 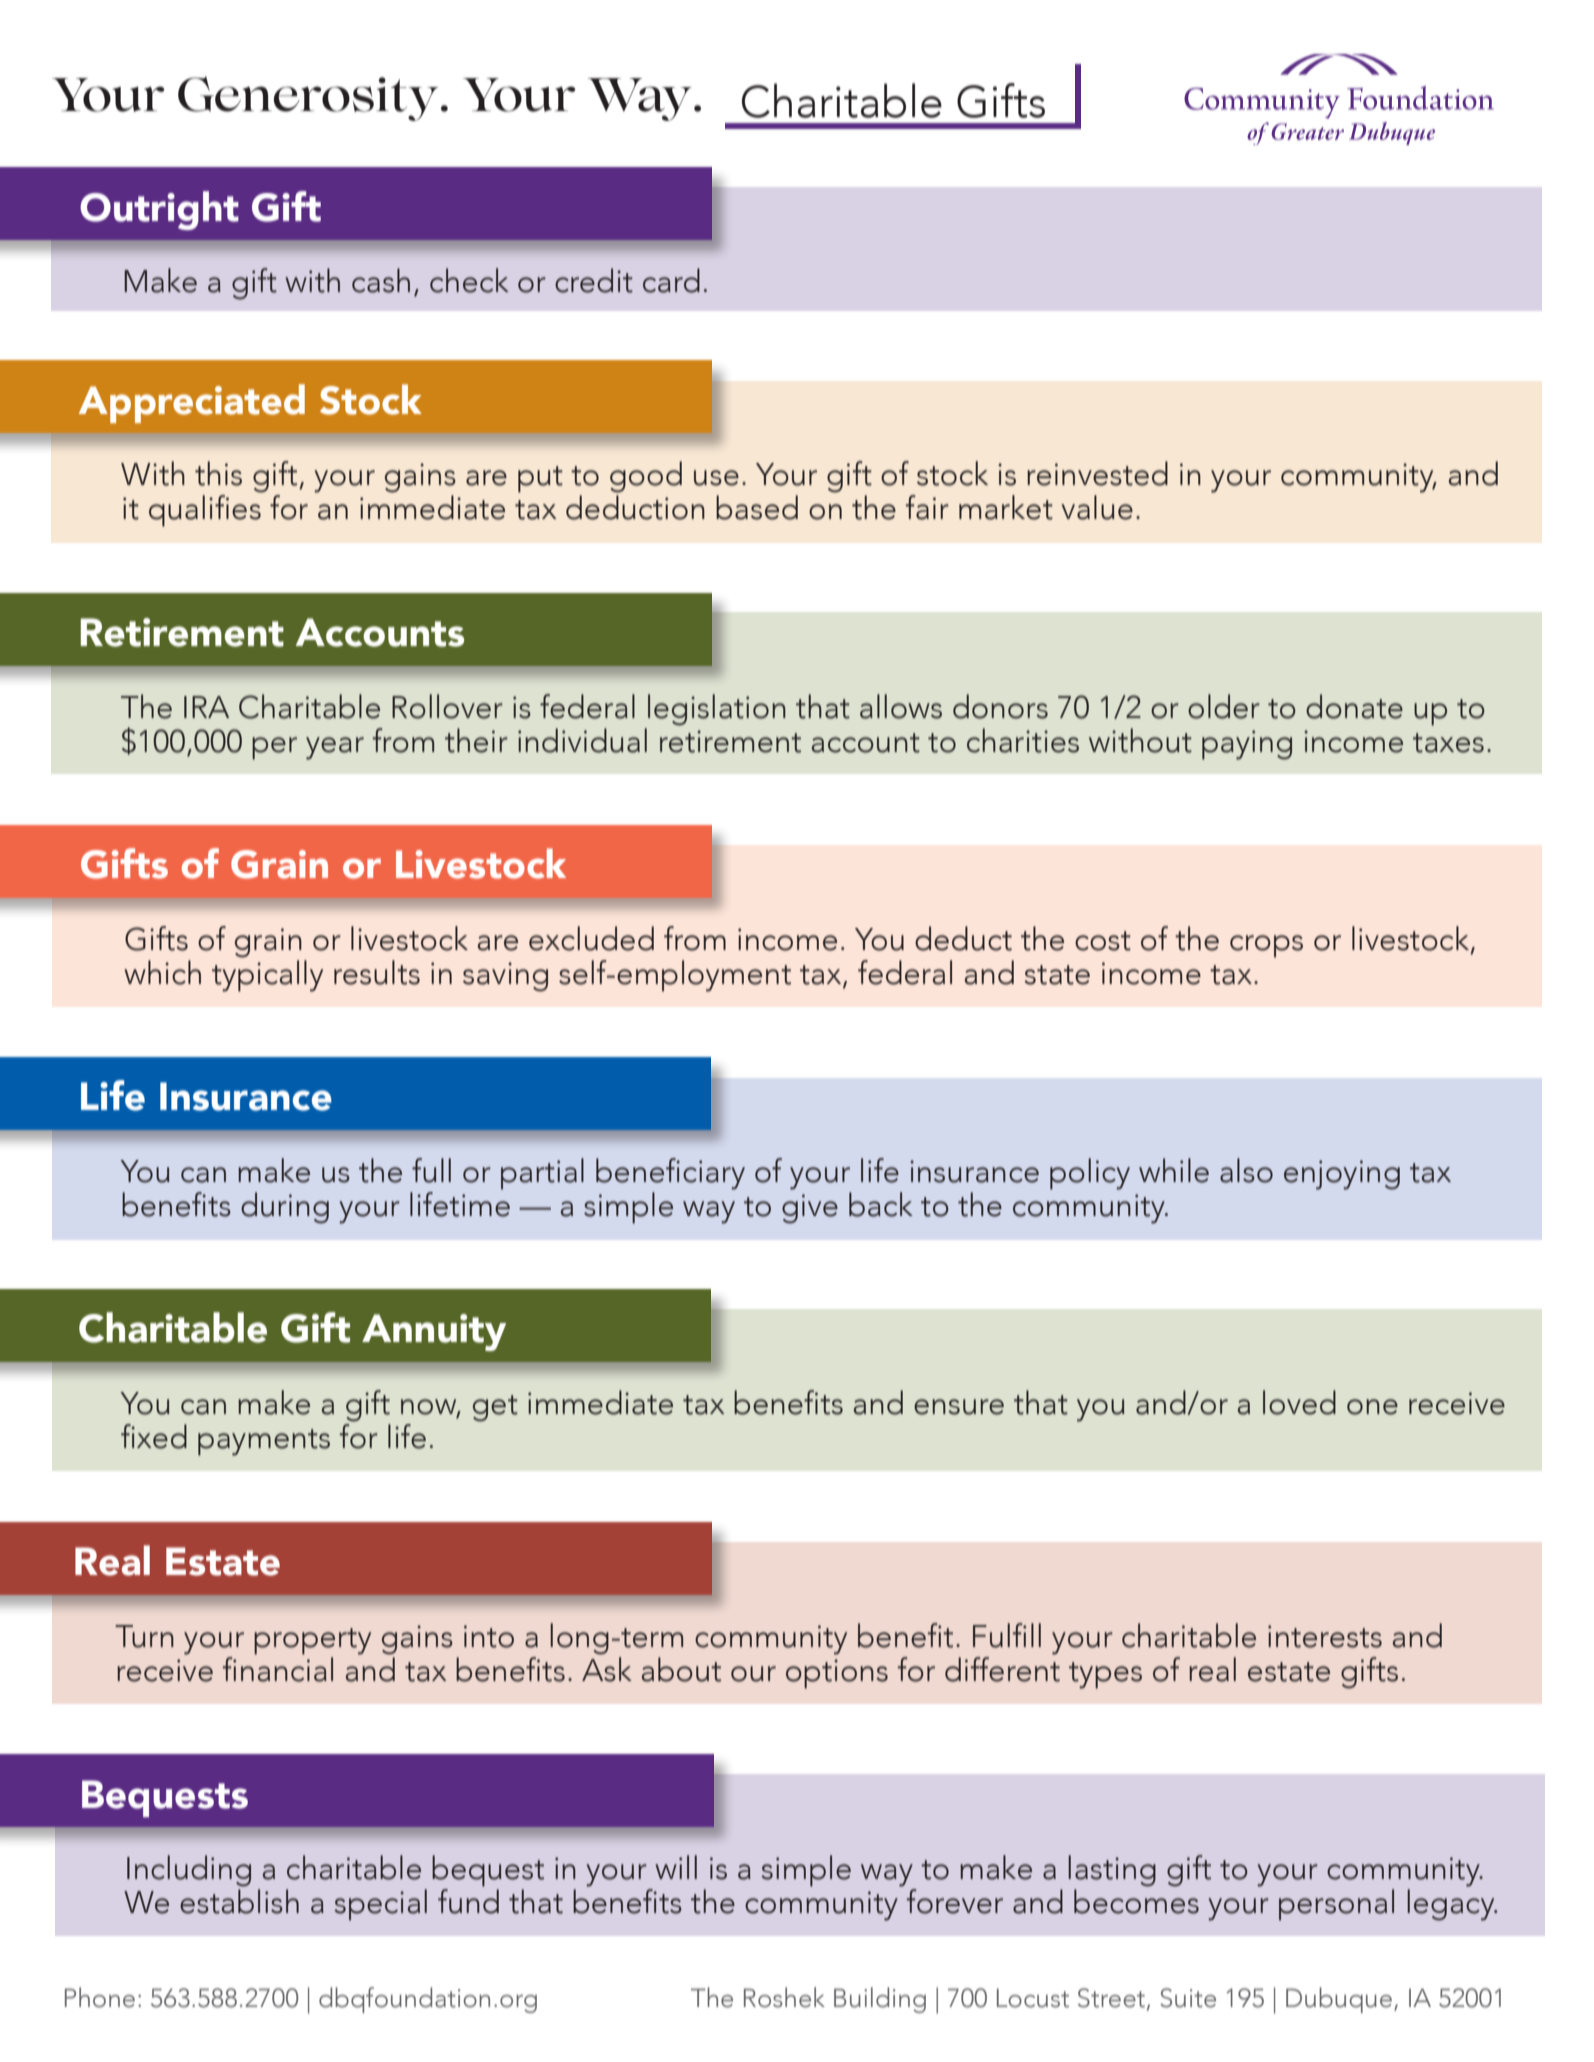 I want to click on card, so click(x=671, y=280).
